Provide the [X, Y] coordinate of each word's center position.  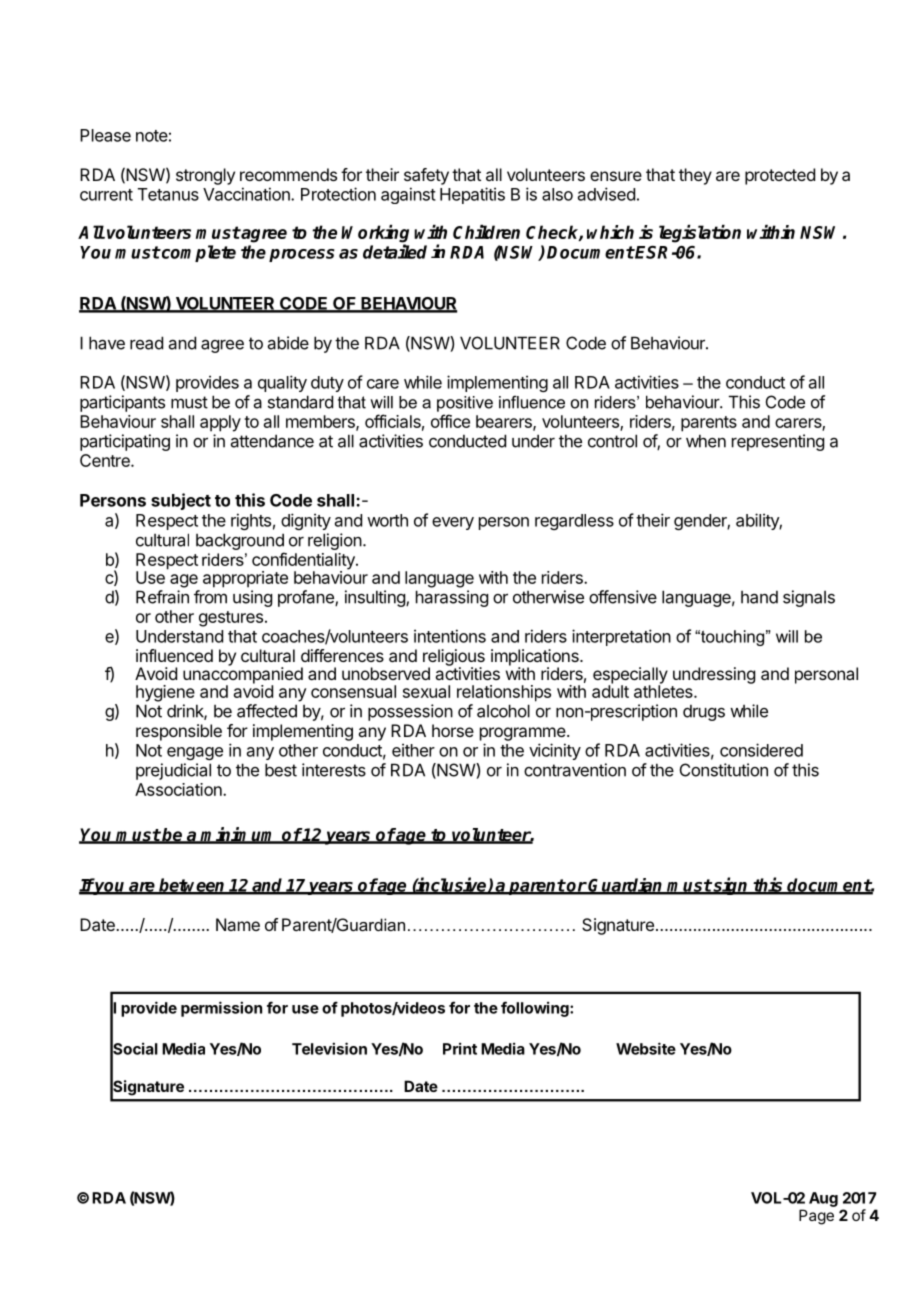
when [706, 441]
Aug [823, 1199]
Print [460, 1048]
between [192, 886]
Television [329, 1048]
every [453, 523]
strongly [205, 176]
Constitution [724, 770]
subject [181, 501]
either [413, 750]
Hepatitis [472, 195]
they [695, 176]
